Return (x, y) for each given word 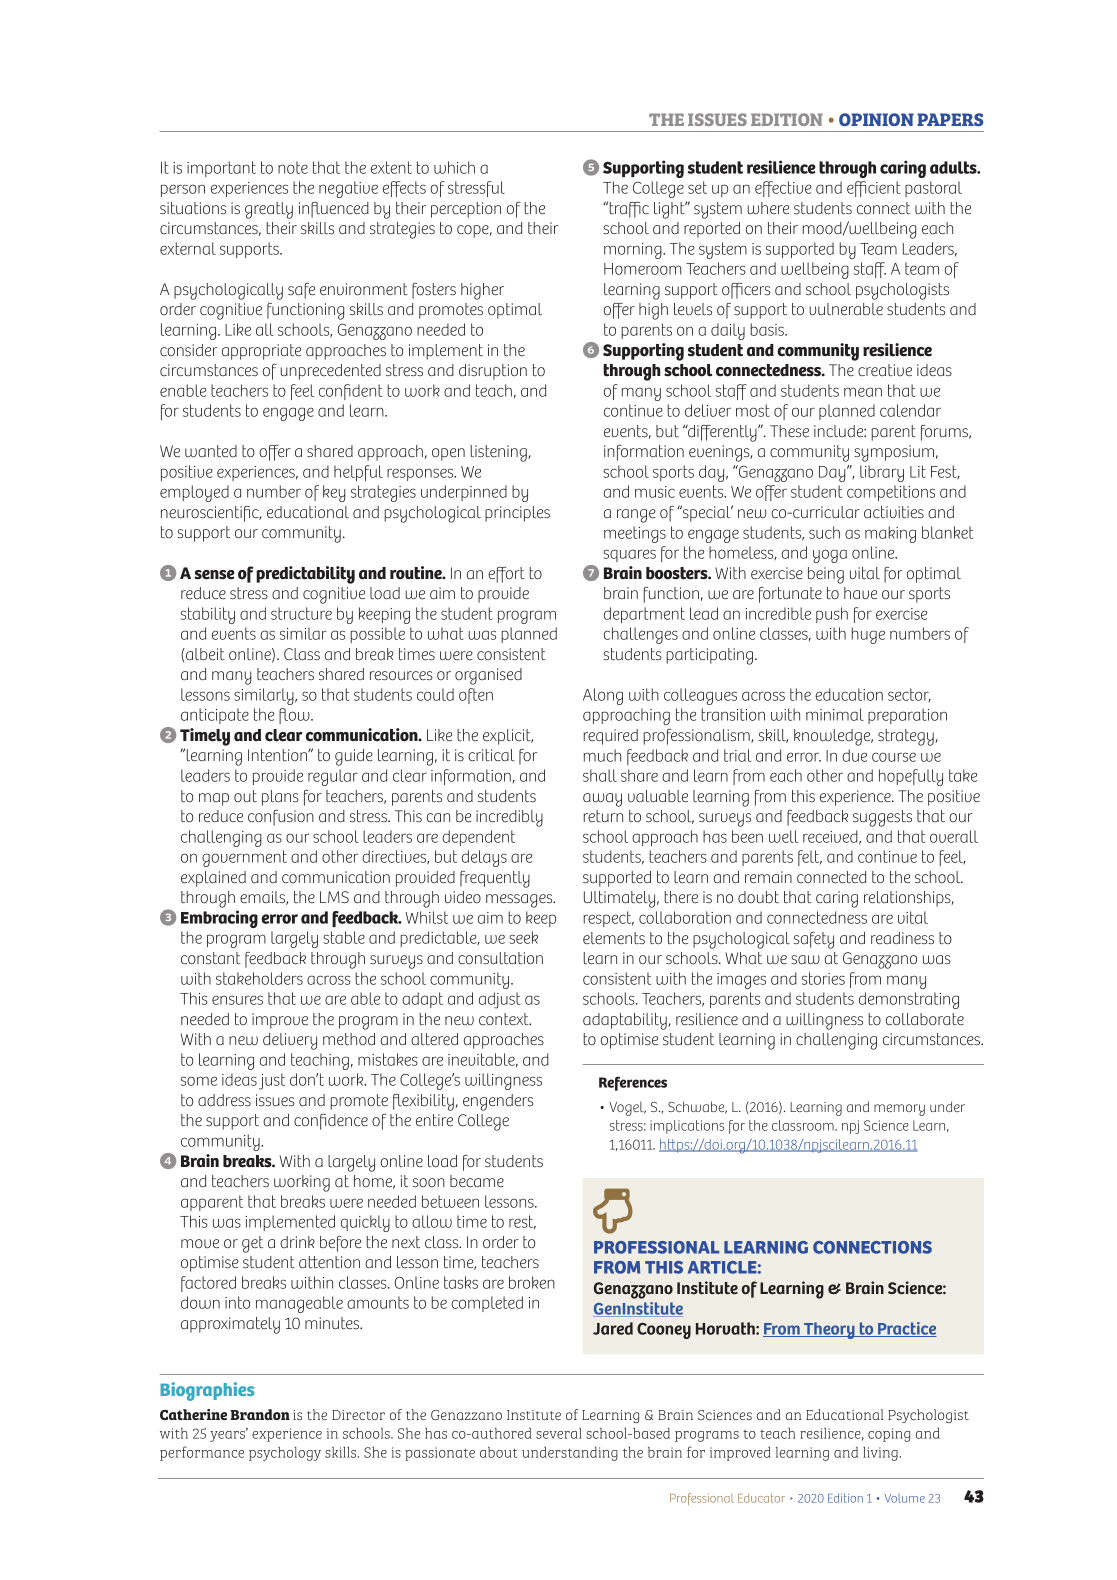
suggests (882, 818)
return (603, 816)
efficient (873, 189)
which (454, 167)
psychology (285, 1454)
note (293, 167)
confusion (281, 818)
